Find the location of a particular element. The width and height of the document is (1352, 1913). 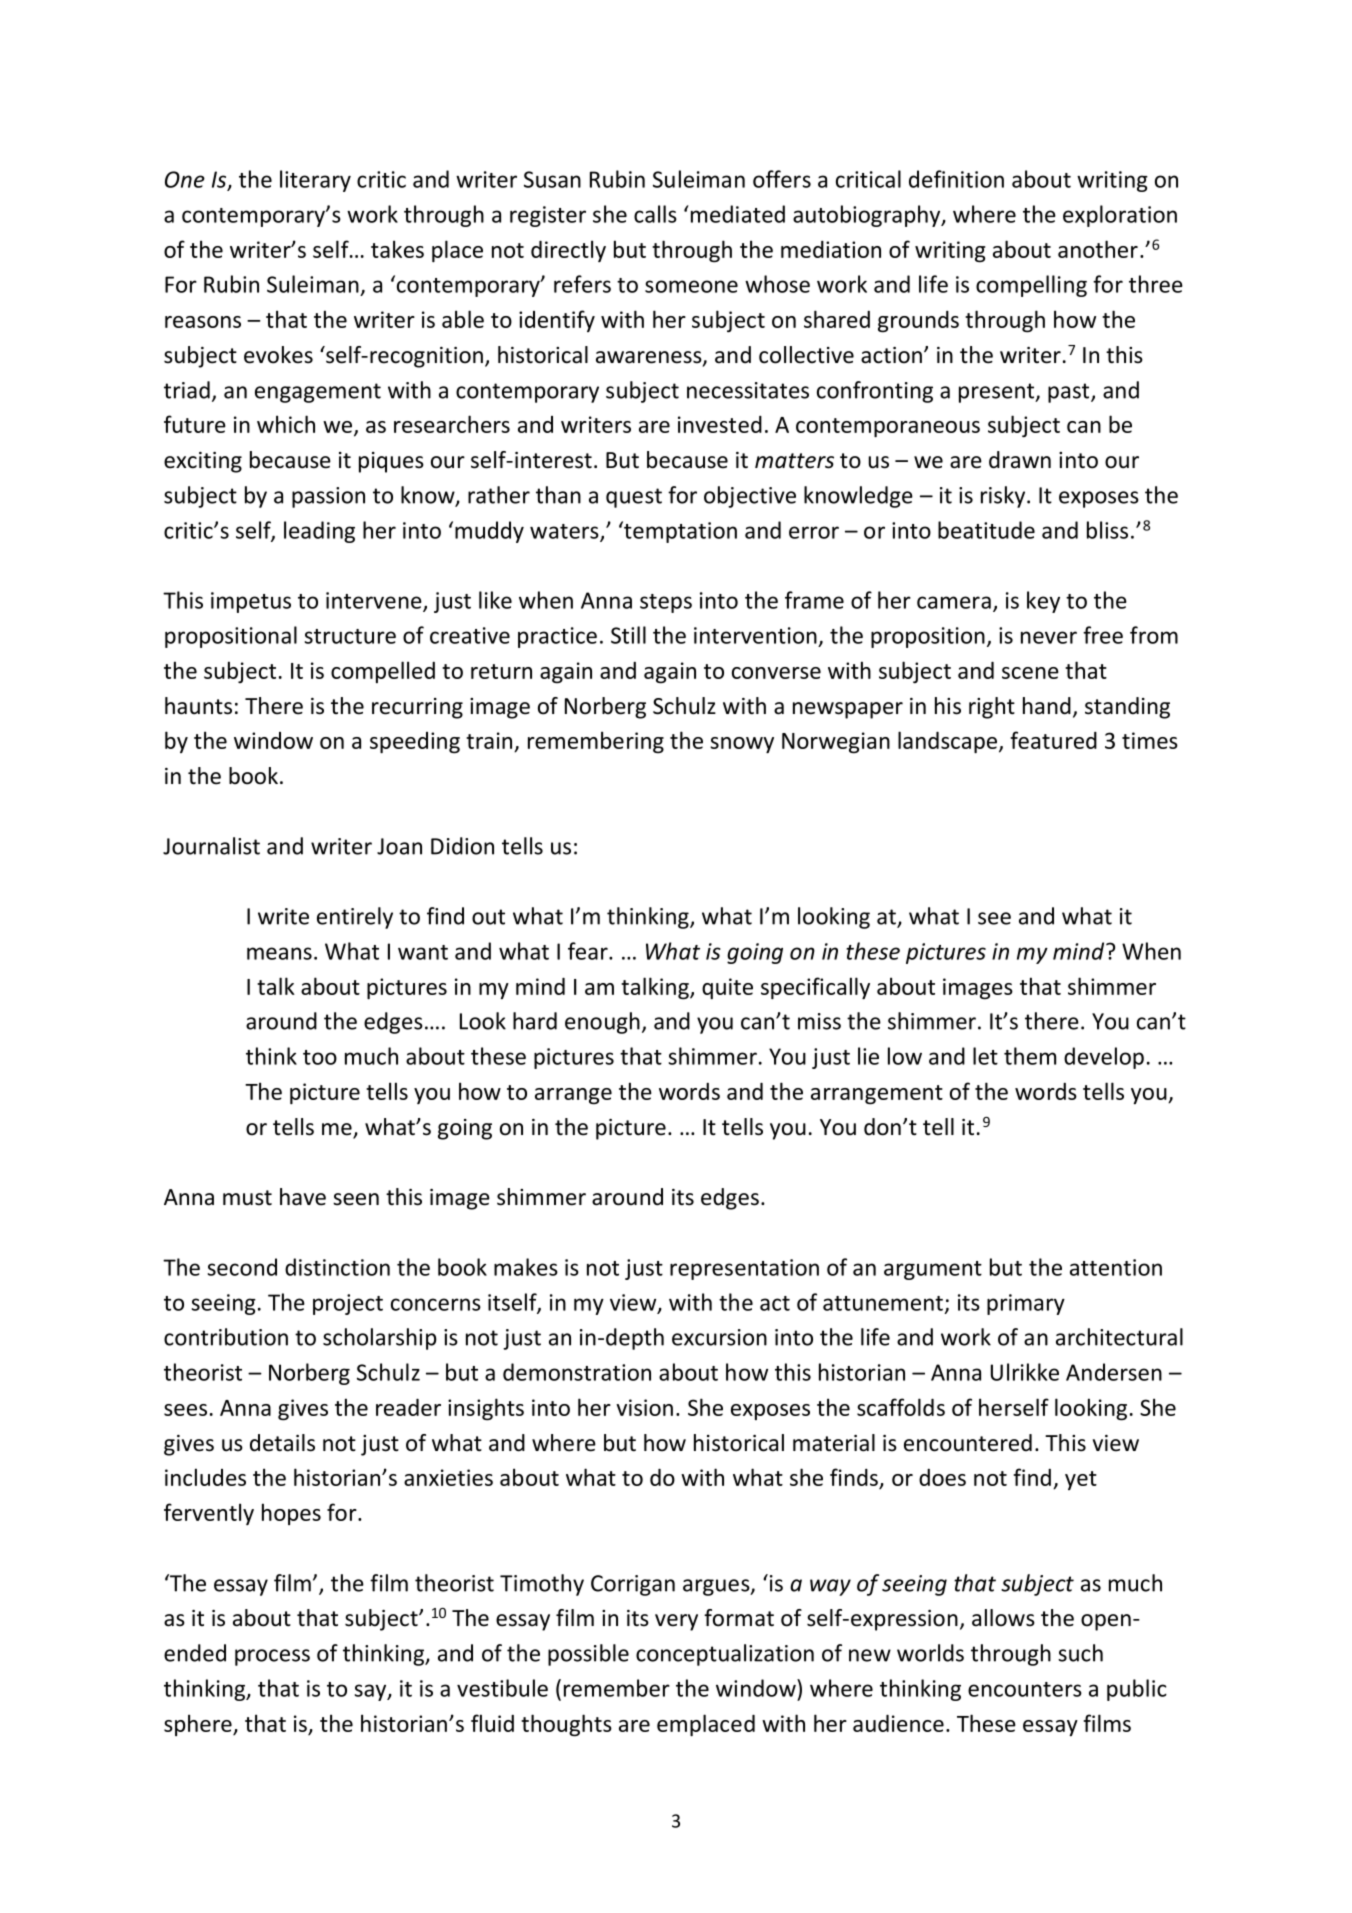

impetus is located at coordinates (251, 602).
